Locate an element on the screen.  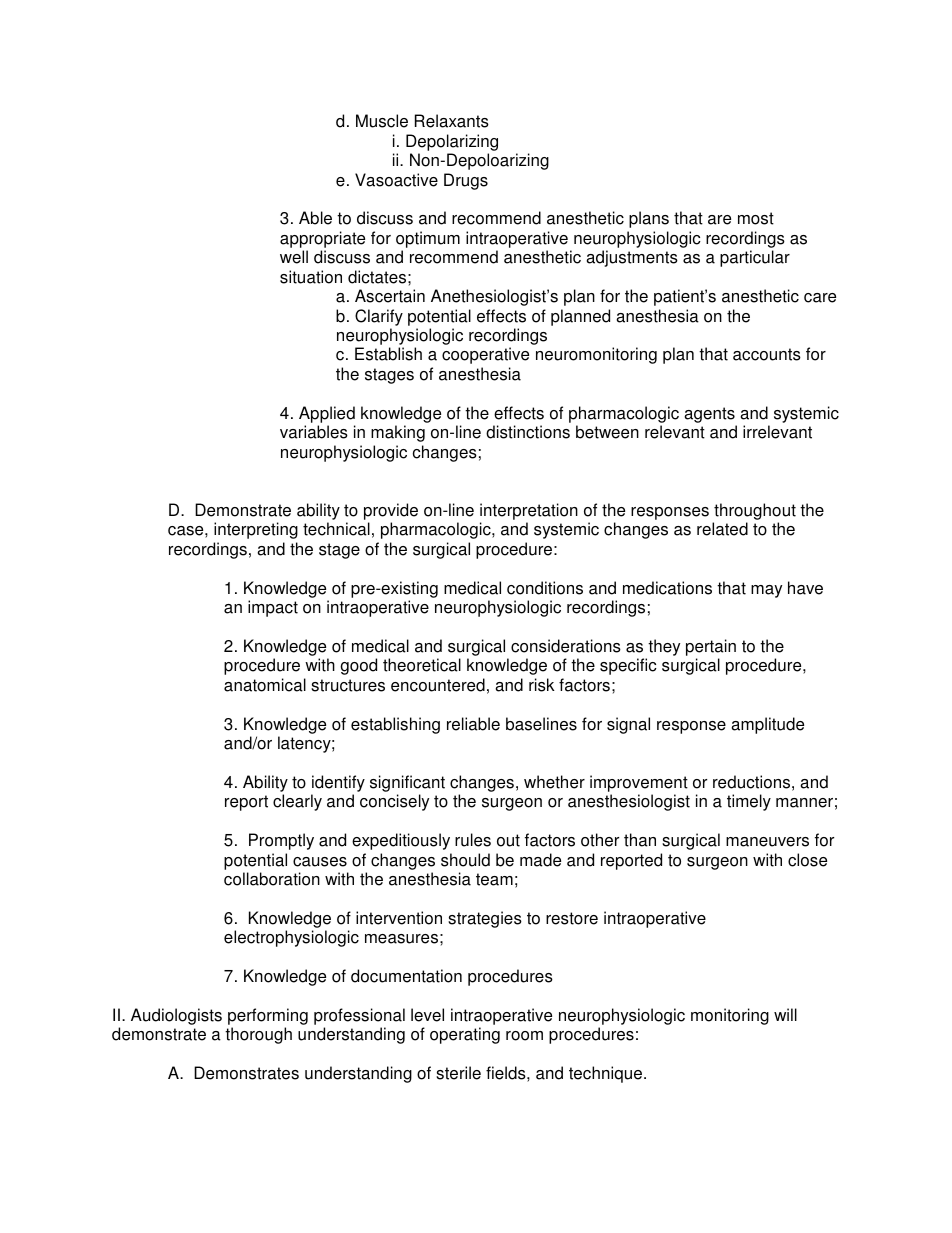
Muscle is located at coordinates (382, 121).
